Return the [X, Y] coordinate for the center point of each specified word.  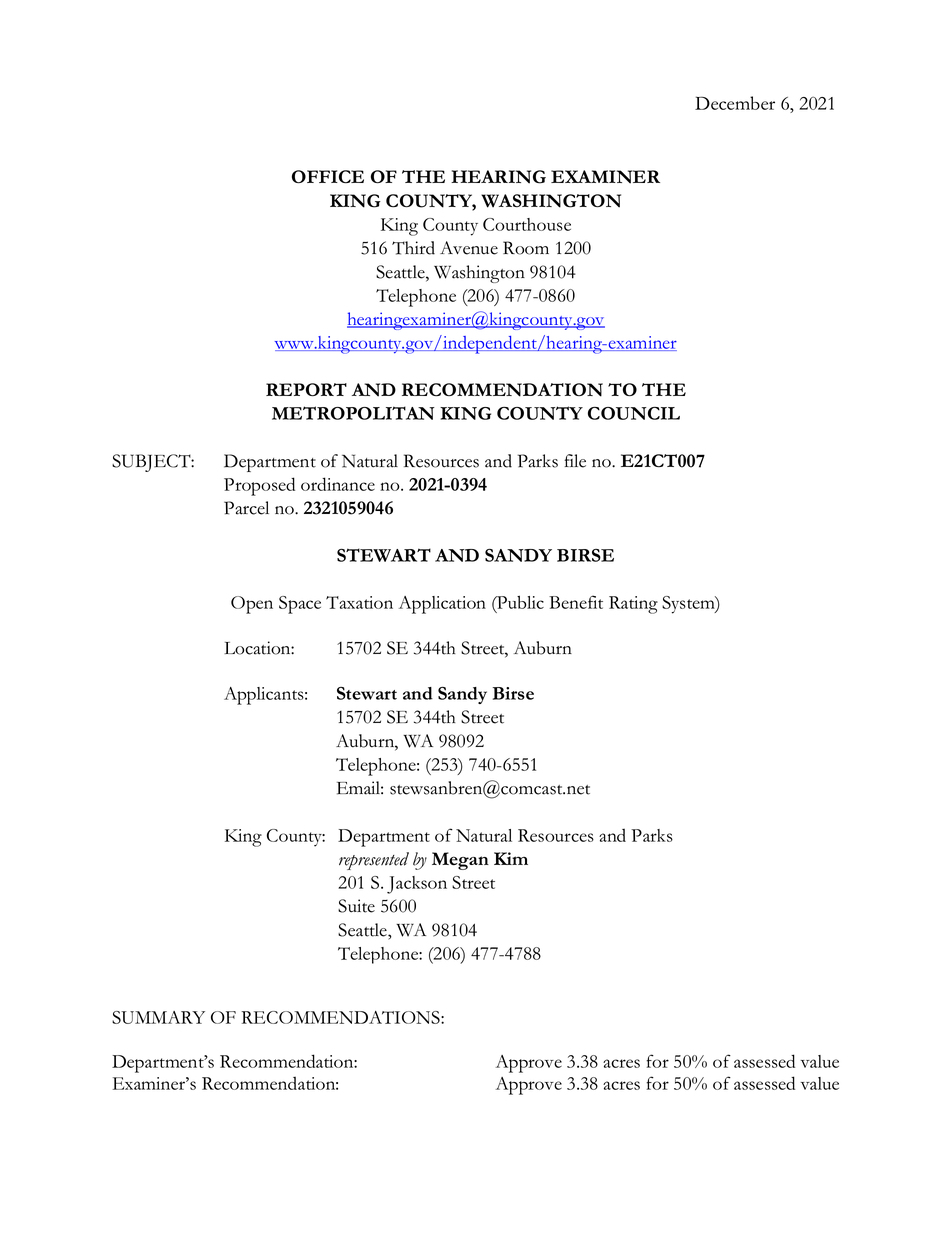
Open [252, 605]
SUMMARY [158, 1017]
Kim [511, 858]
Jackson [417, 885]
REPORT [306, 390]
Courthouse [527, 224]
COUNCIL [634, 413]
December [735, 103]
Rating [633, 605]
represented [374, 861]
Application [442, 605]
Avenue [469, 248]
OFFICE [328, 177]
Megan [460, 861]
